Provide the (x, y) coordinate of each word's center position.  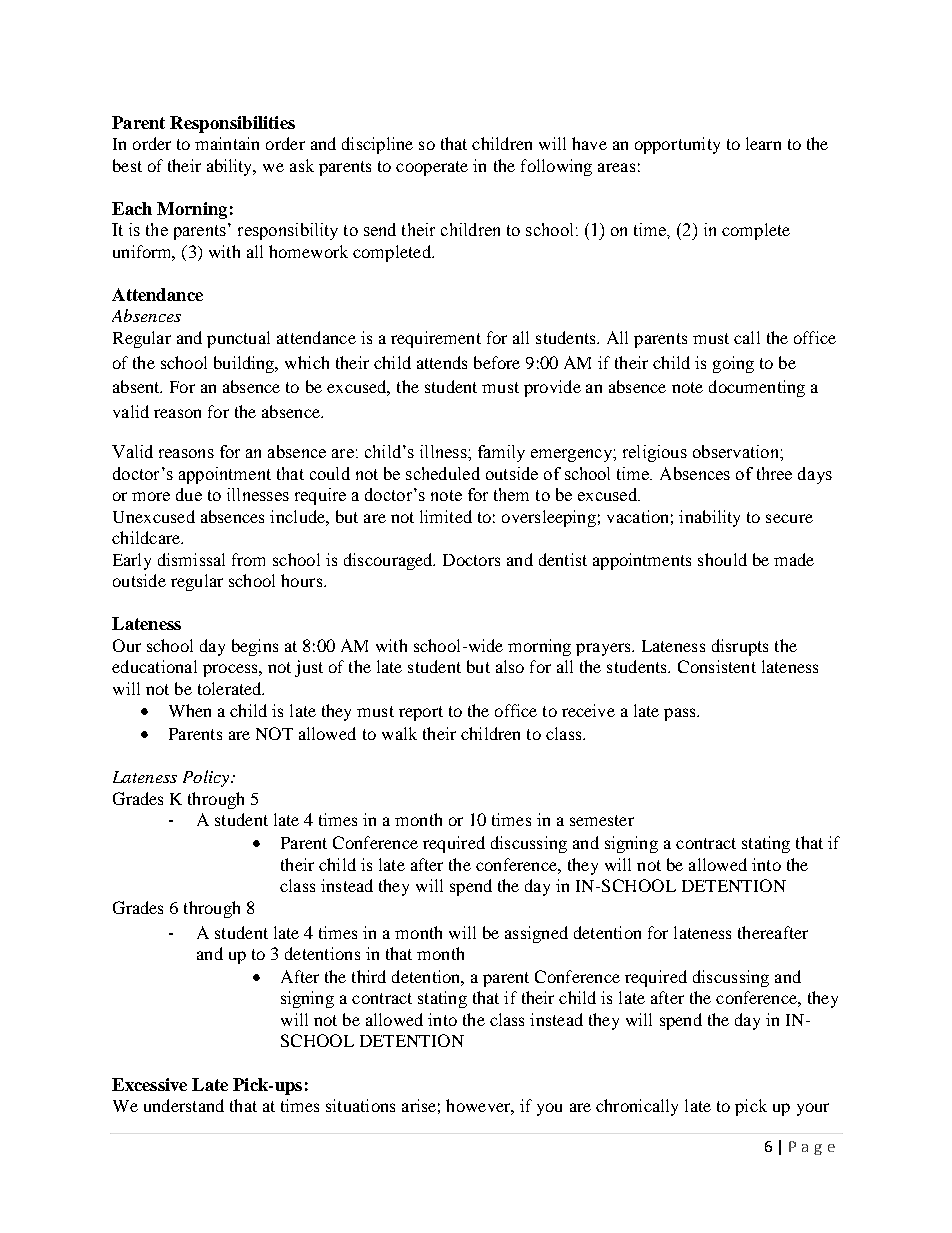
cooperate (432, 168)
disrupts (740, 647)
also (510, 666)
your (813, 1109)
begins (255, 647)
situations (360, 1105)
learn (763, 143)
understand (184, 1105)
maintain (227, 143)
